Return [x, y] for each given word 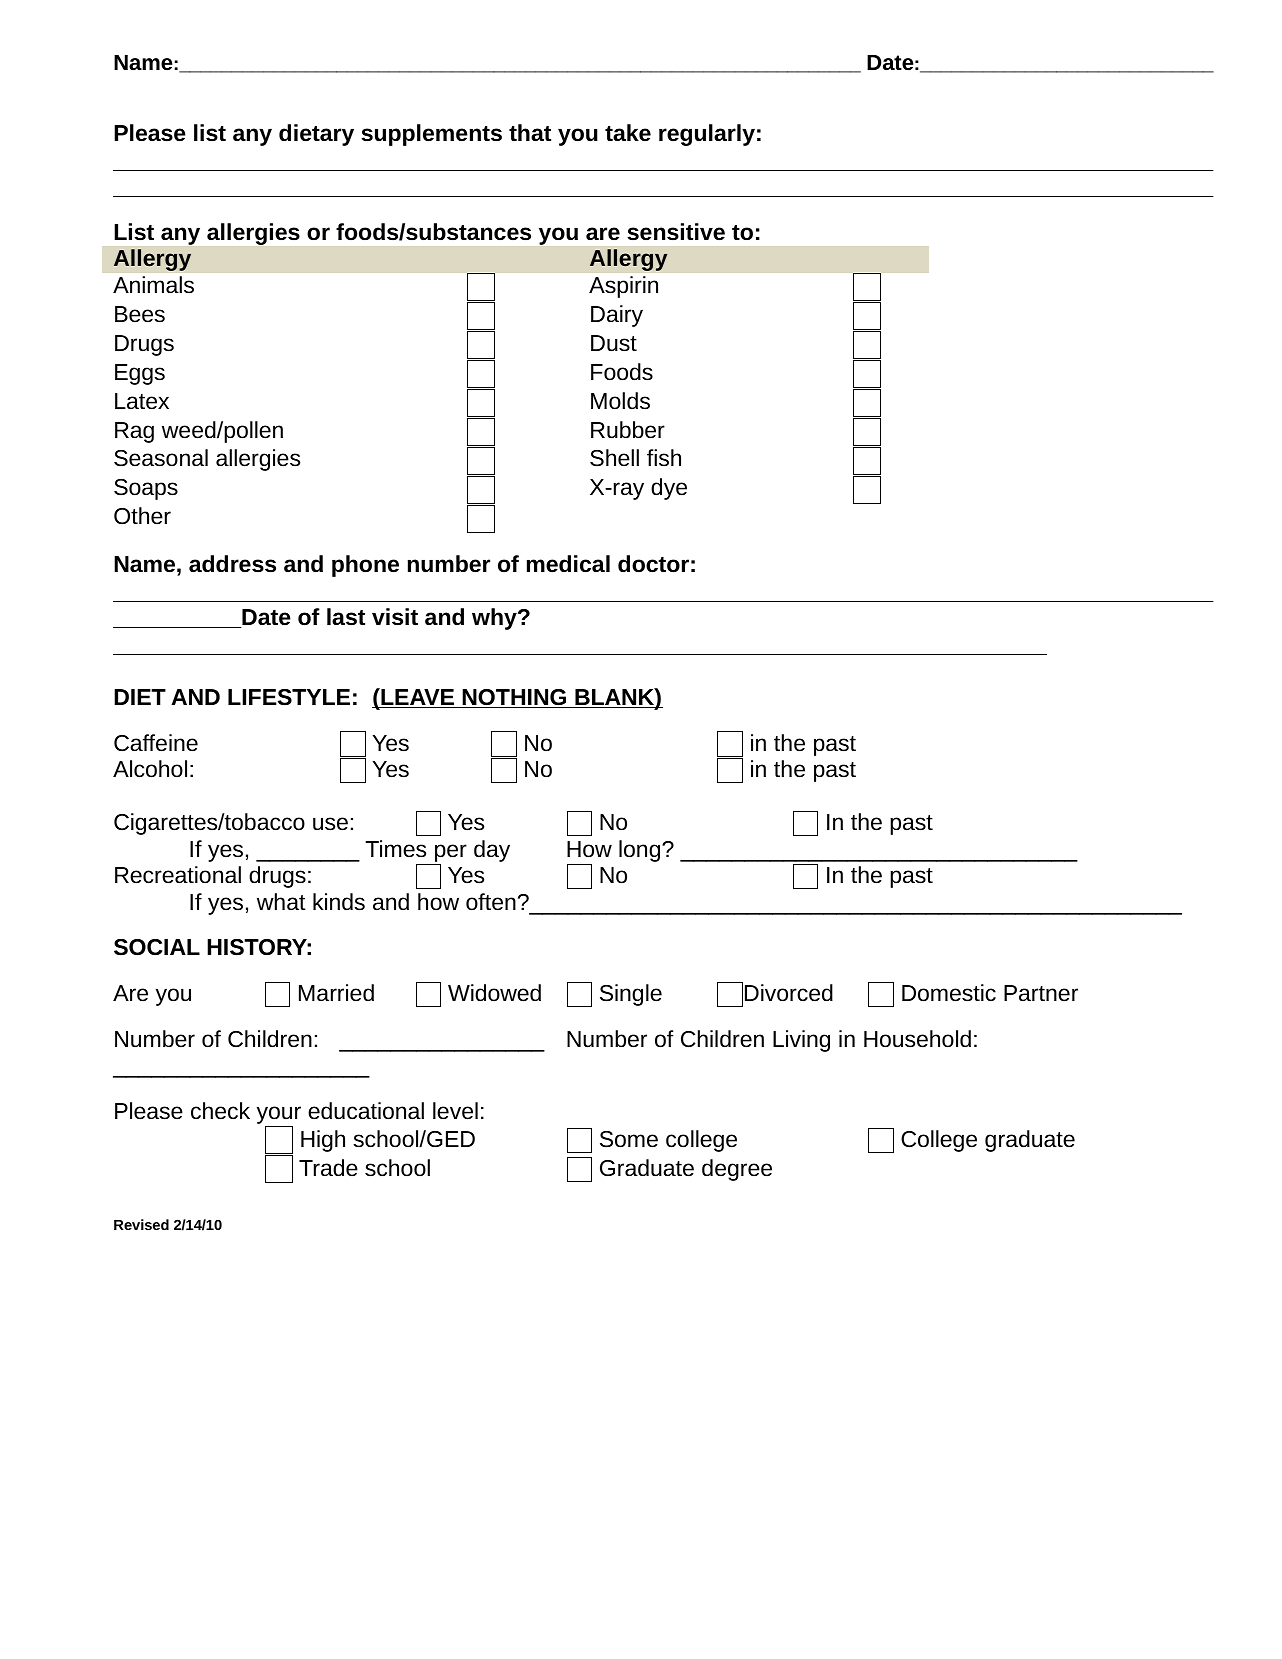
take [628, 133]
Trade [328, 1168]
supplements [431, 135]
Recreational [178, 875]
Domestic [949, 993]
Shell [614, 458]
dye [669, 489]
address [232, 564]
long [641, 851]
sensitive [676, 232]
